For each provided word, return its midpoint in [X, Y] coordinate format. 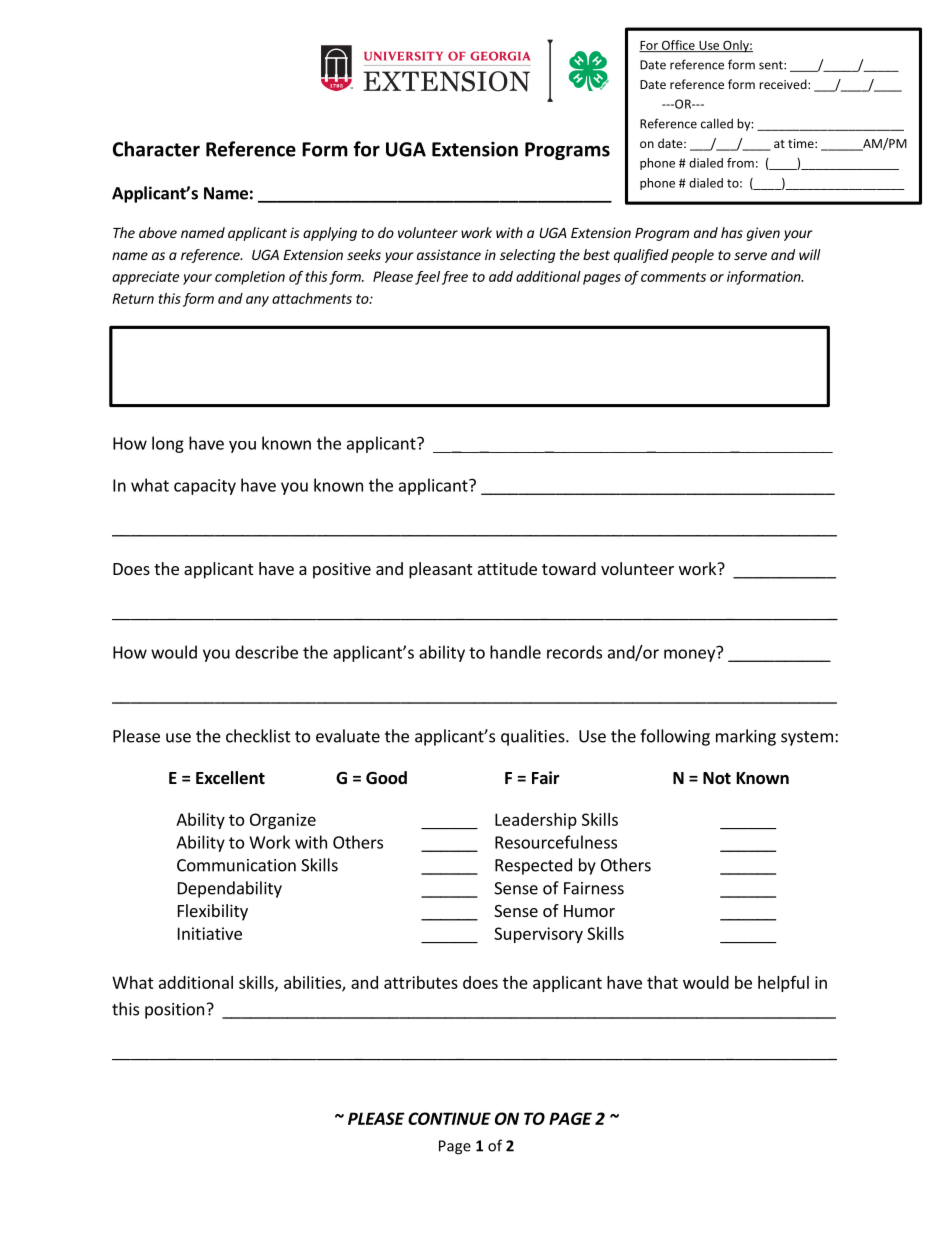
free [455, 278]
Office [678, 46]
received [784, 84]
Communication [236, 865]
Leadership [536, 821]
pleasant [440, 570]
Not [717, 778]
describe [266, 652]
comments [673, 277]
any [257, 301]
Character [156, 149]
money [691, 654]
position [174, 1011]
